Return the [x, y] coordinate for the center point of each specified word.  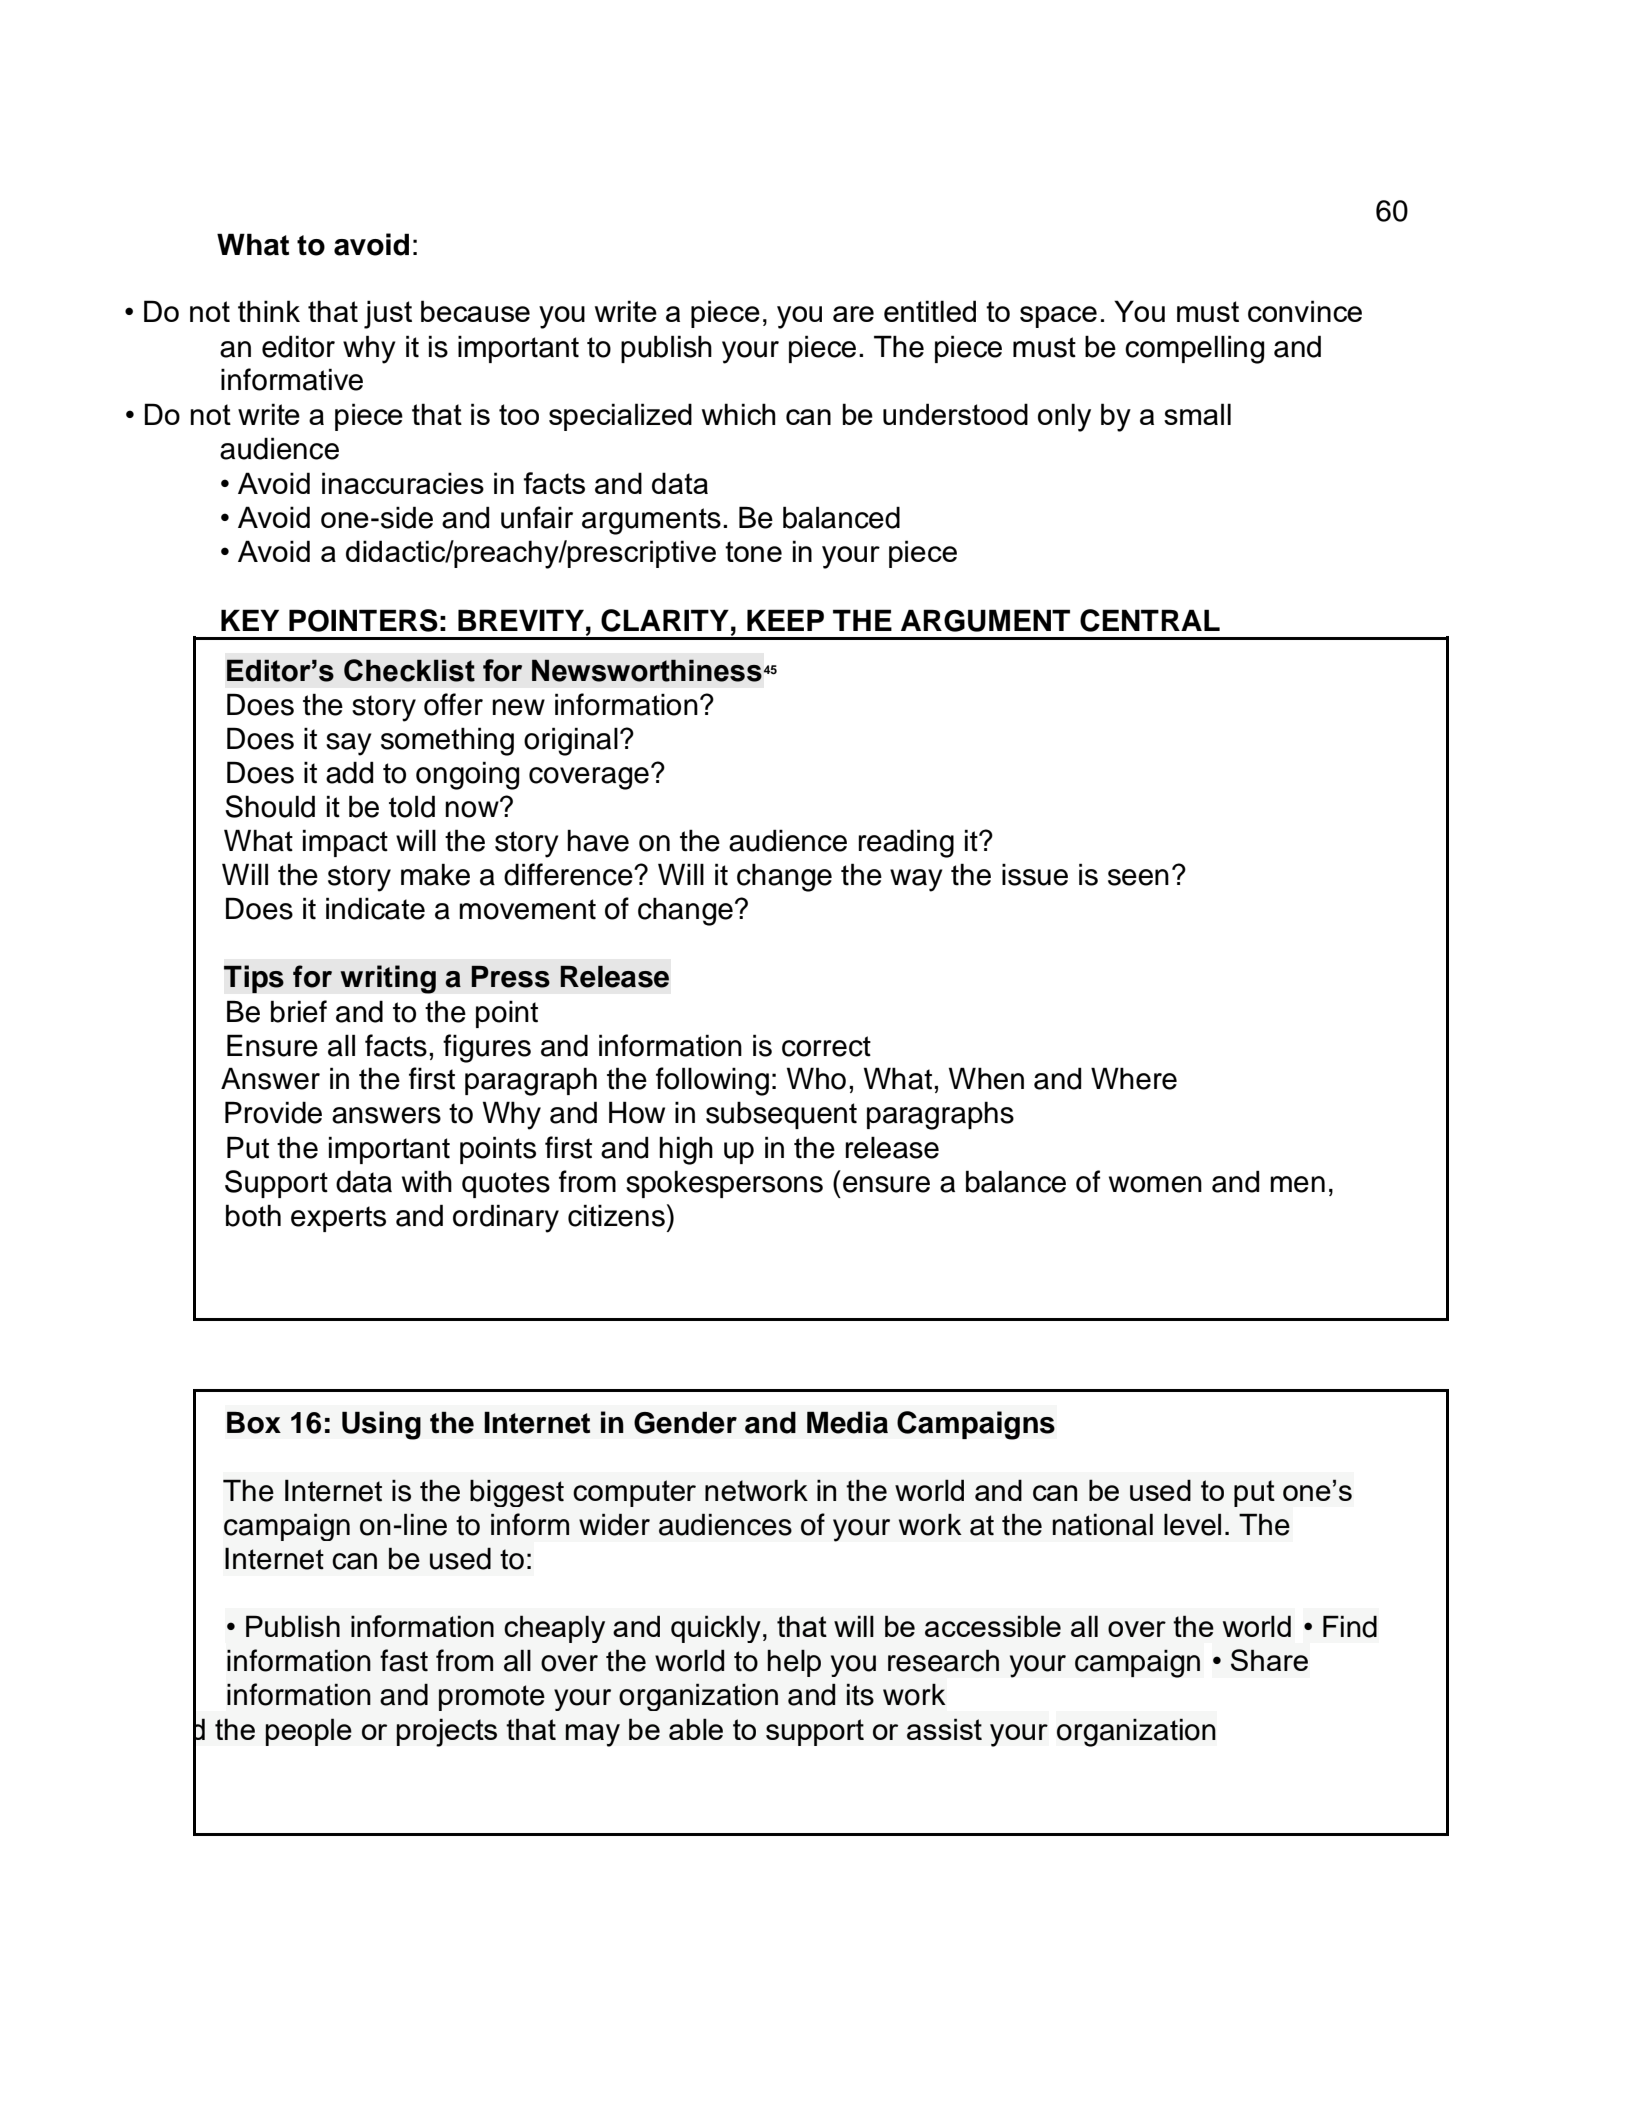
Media [847, 1422]
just [388, 314]
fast [404, 1660]
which [739, 414]
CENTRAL [1150, 620]
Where [1134, 1078]
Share [1269, 1660]
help [794, 1663]
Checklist [409, 670]
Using [381, 1425]
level [1192, 1524]
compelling [1194, 349]
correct [826, 1046]
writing [388, 979]
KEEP [785, 620]
